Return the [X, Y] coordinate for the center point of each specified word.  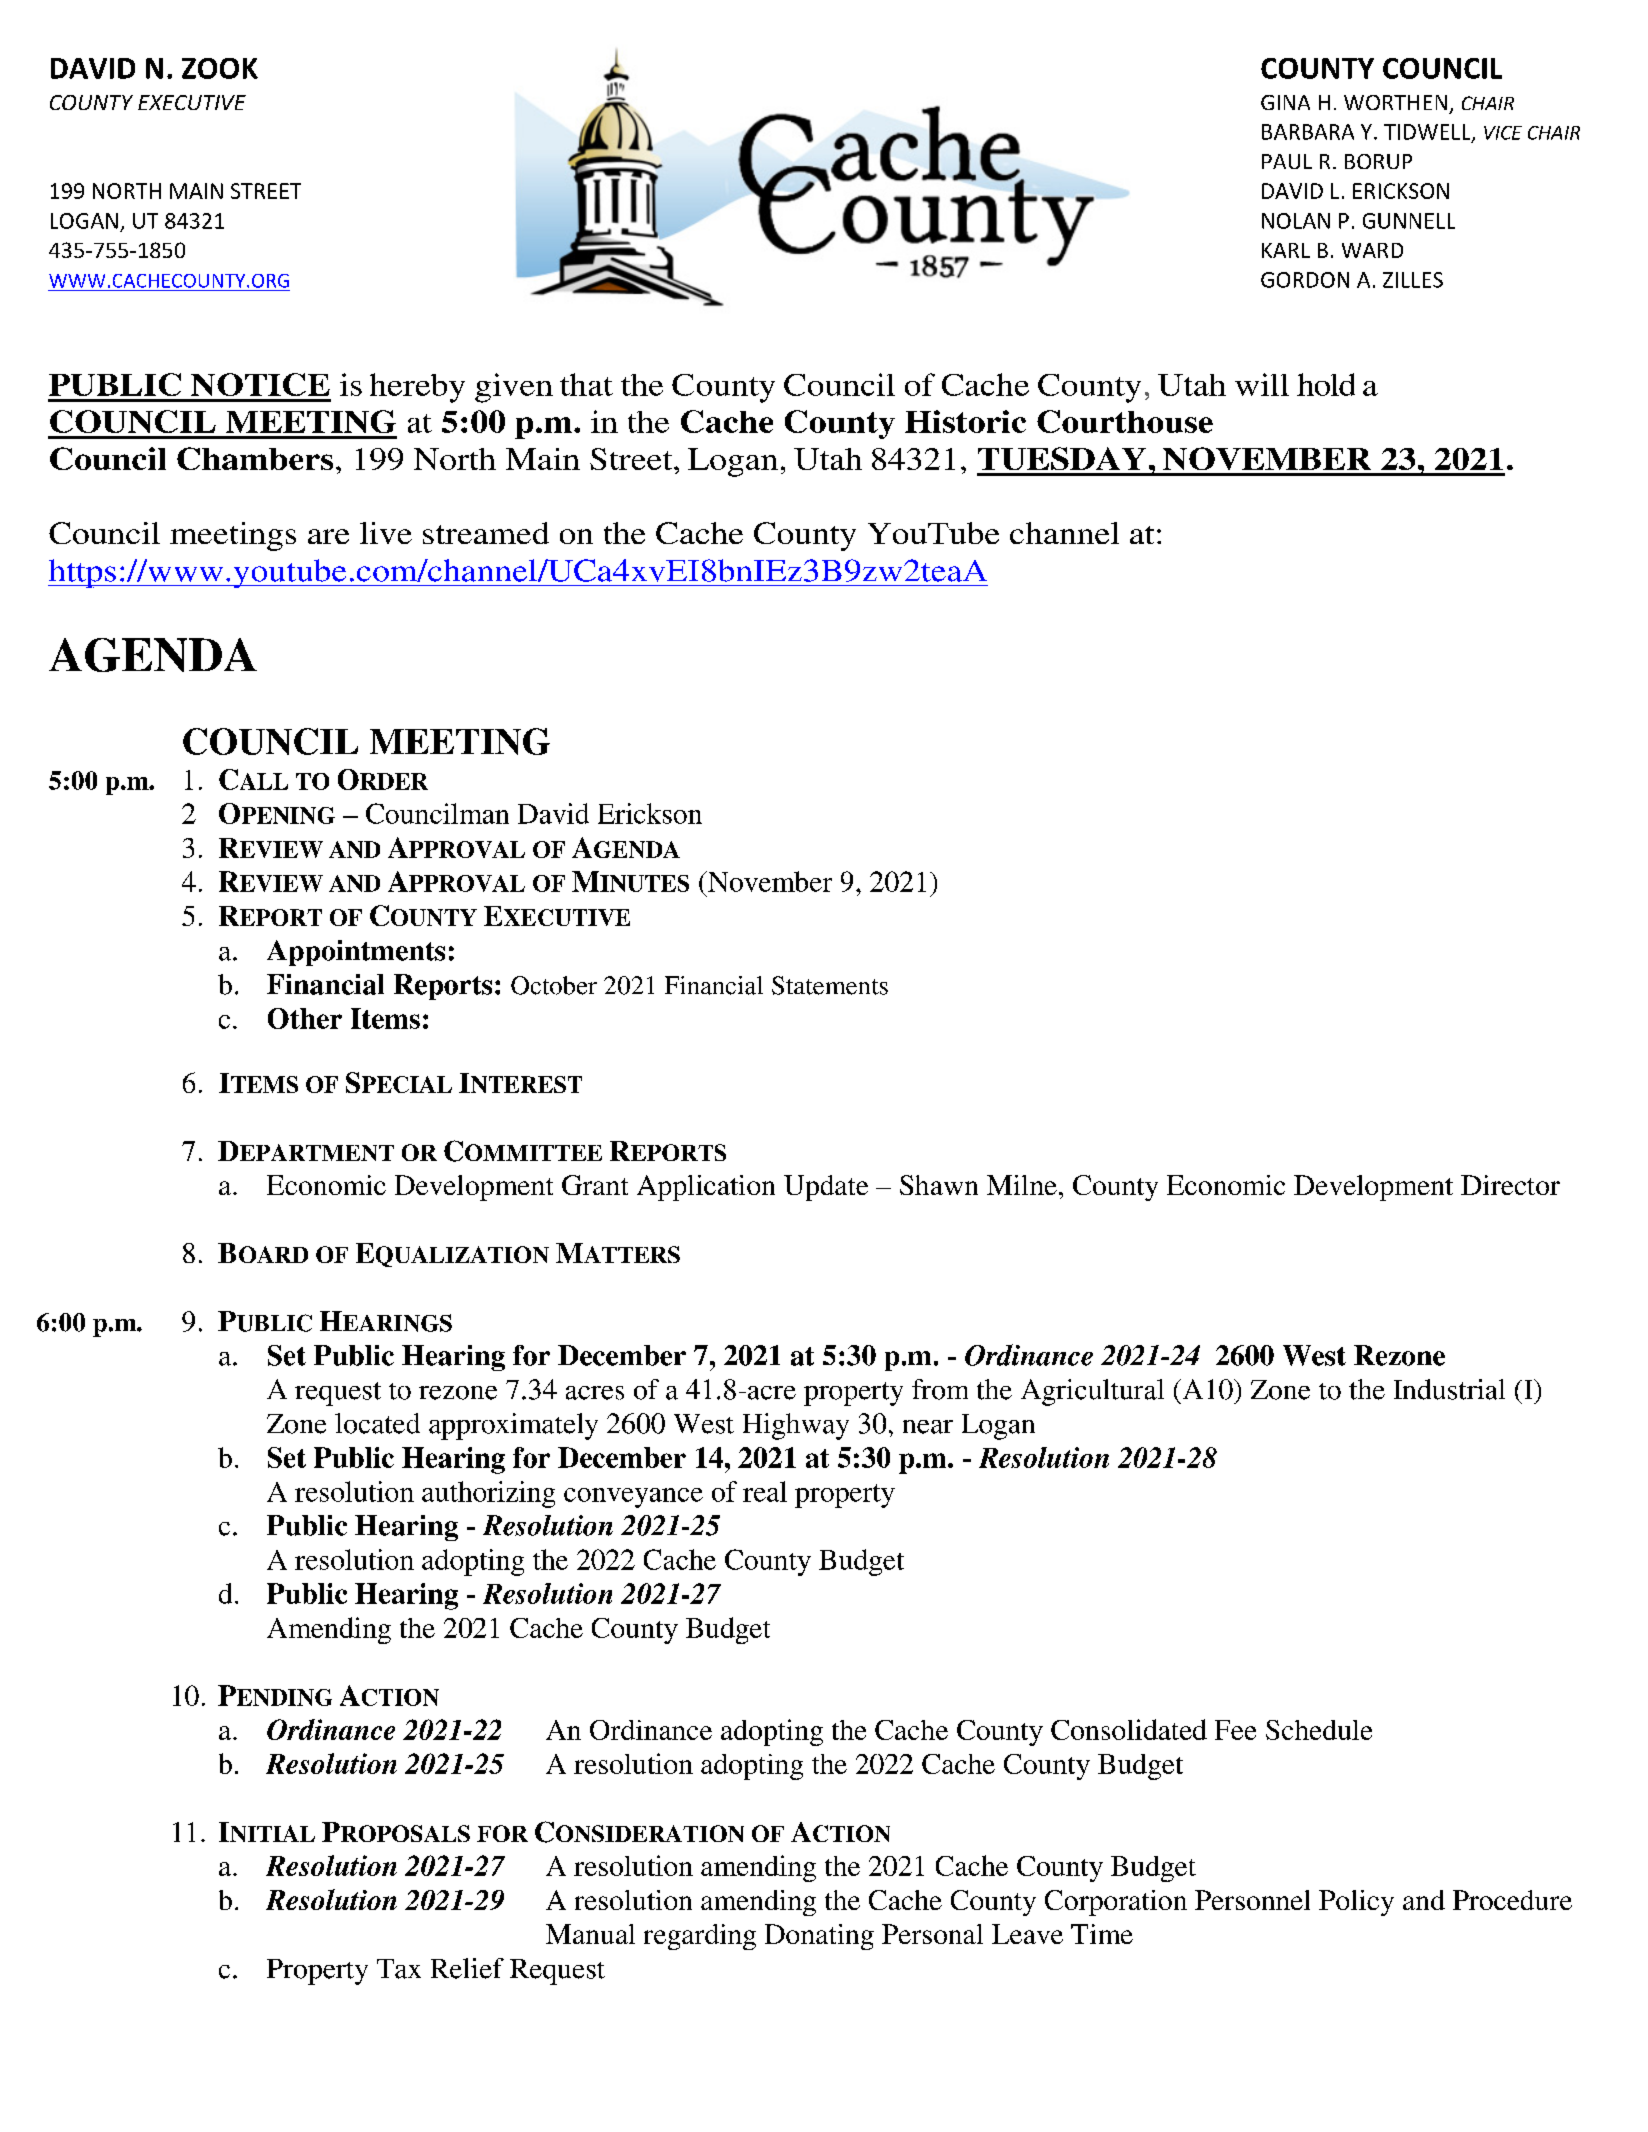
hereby [417, 388]
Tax [399, 1969]
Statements [830, 985]
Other [305, 1018]
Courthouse [1125, 421]
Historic [965, 421]
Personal [932, 1934]
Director [1510, 1185]
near [928, 1427]
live [386, 533]
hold [1326, 384]
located [377, 1423]
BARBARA [1308, 132]
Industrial [1449, 1389]
